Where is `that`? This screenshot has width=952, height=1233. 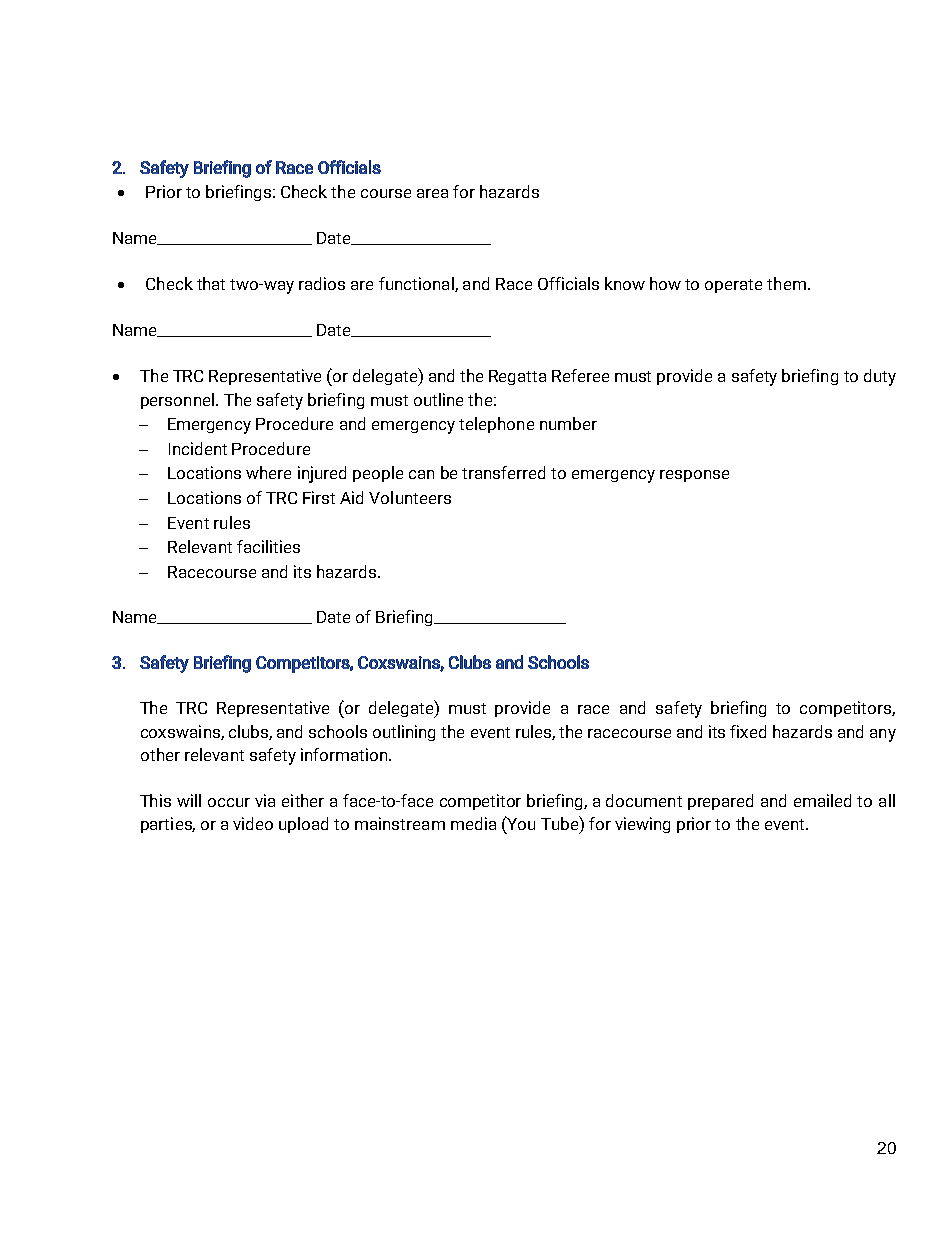 that is located at coordinates (211, 283).
